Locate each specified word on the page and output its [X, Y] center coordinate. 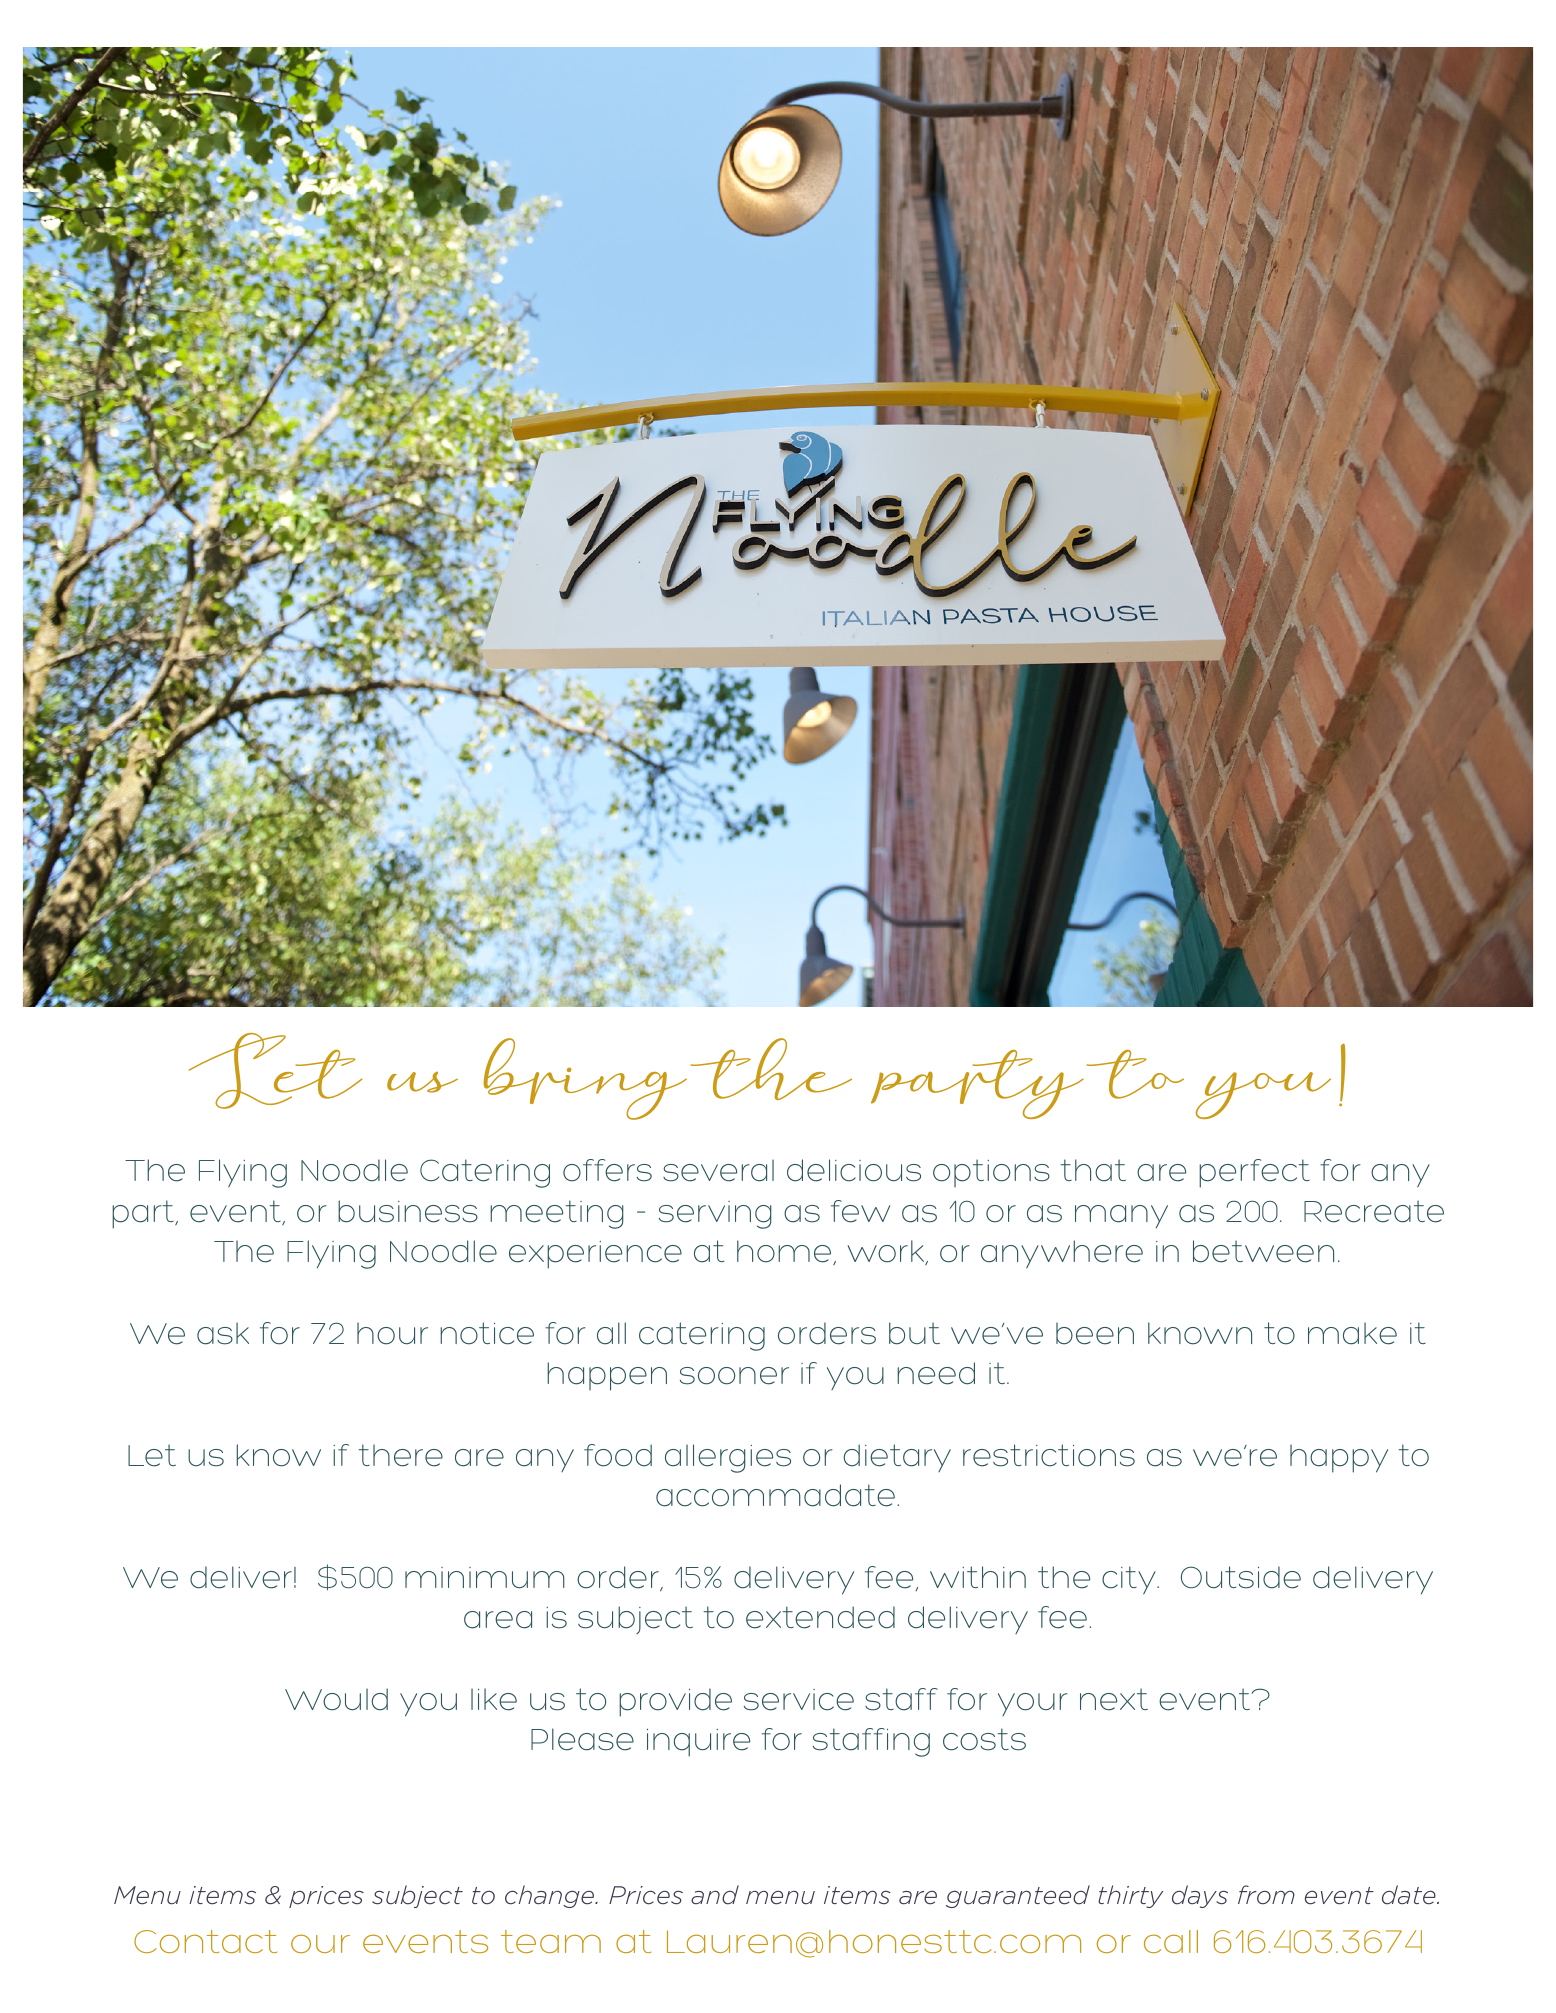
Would [336, 1699]
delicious [854, 1170]
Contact [205, 1941]
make [1352, 1333]
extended [820, 1617]
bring [585, 1079]
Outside [1241, 1577]
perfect [1254, 1173]
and [715, 1895]
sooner [734, 1376]
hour [392, 1333]
